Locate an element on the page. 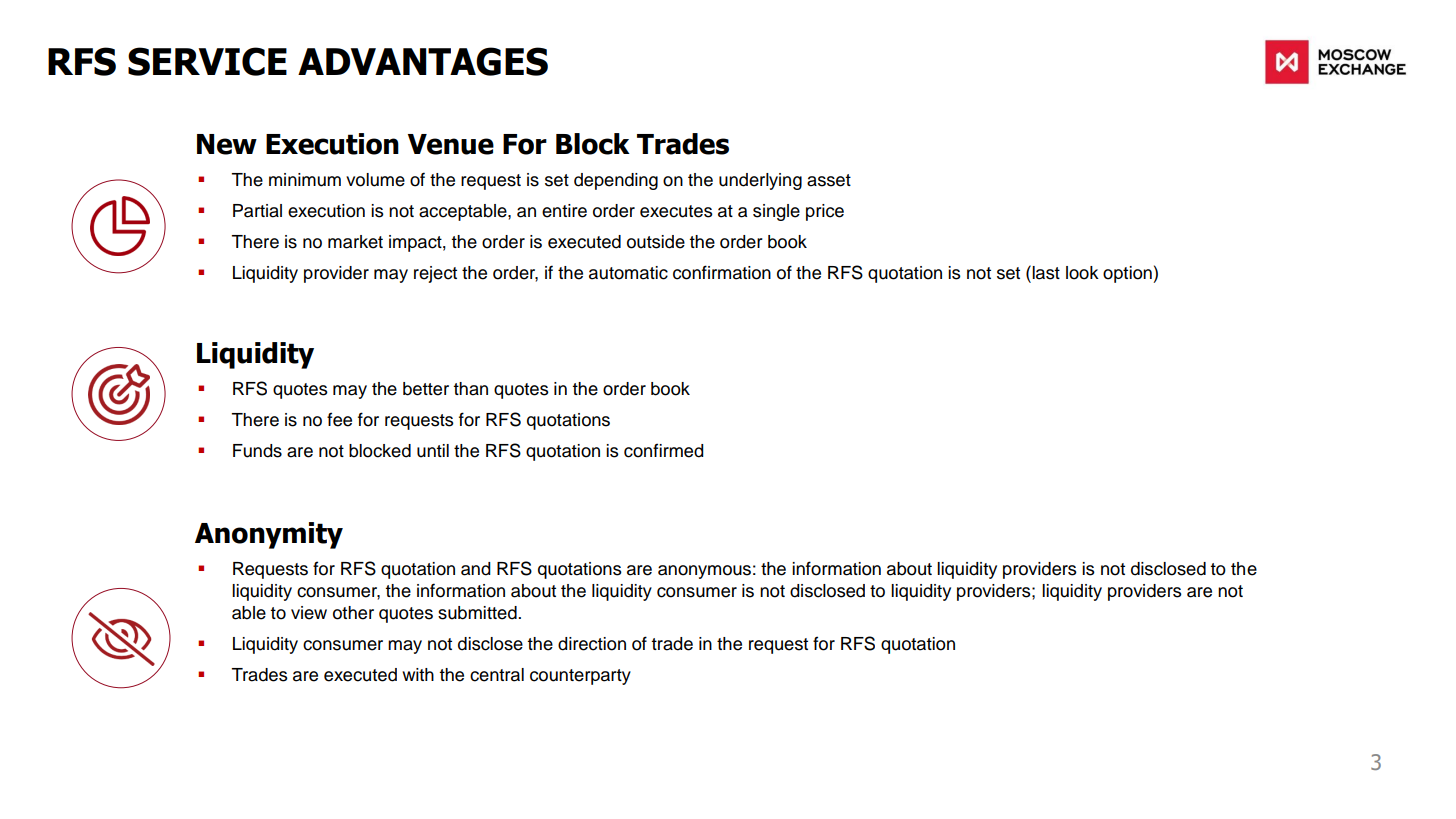 This document has height=819, width=1456. Venue is located at coordinates (451, 144).
